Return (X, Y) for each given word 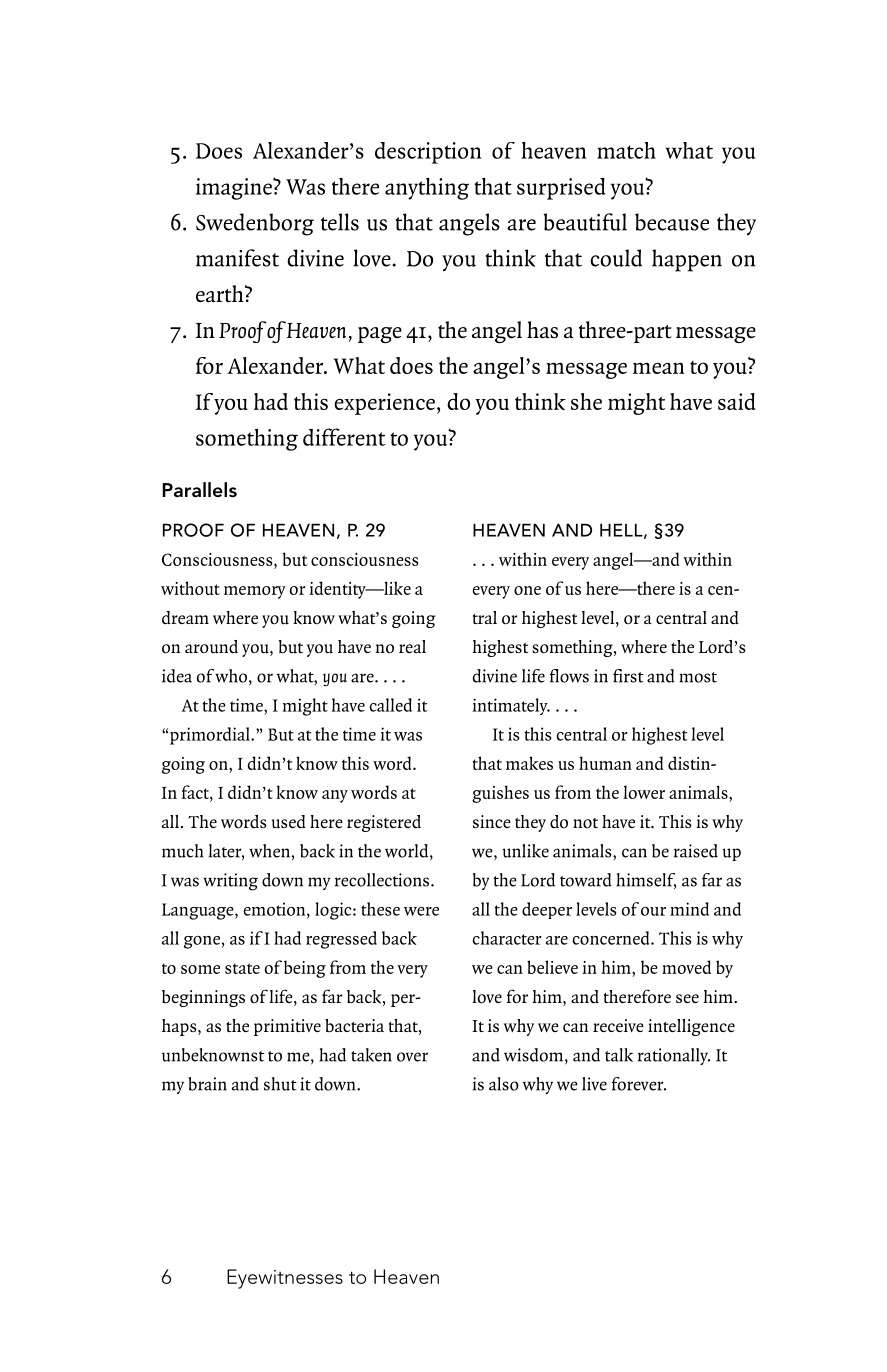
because (672, 222)
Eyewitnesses (285, 1279)
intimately (511, 706)
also (504, 1084)
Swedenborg (255, 224)
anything (427, 189)
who (231, 676)
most (698, 677)
